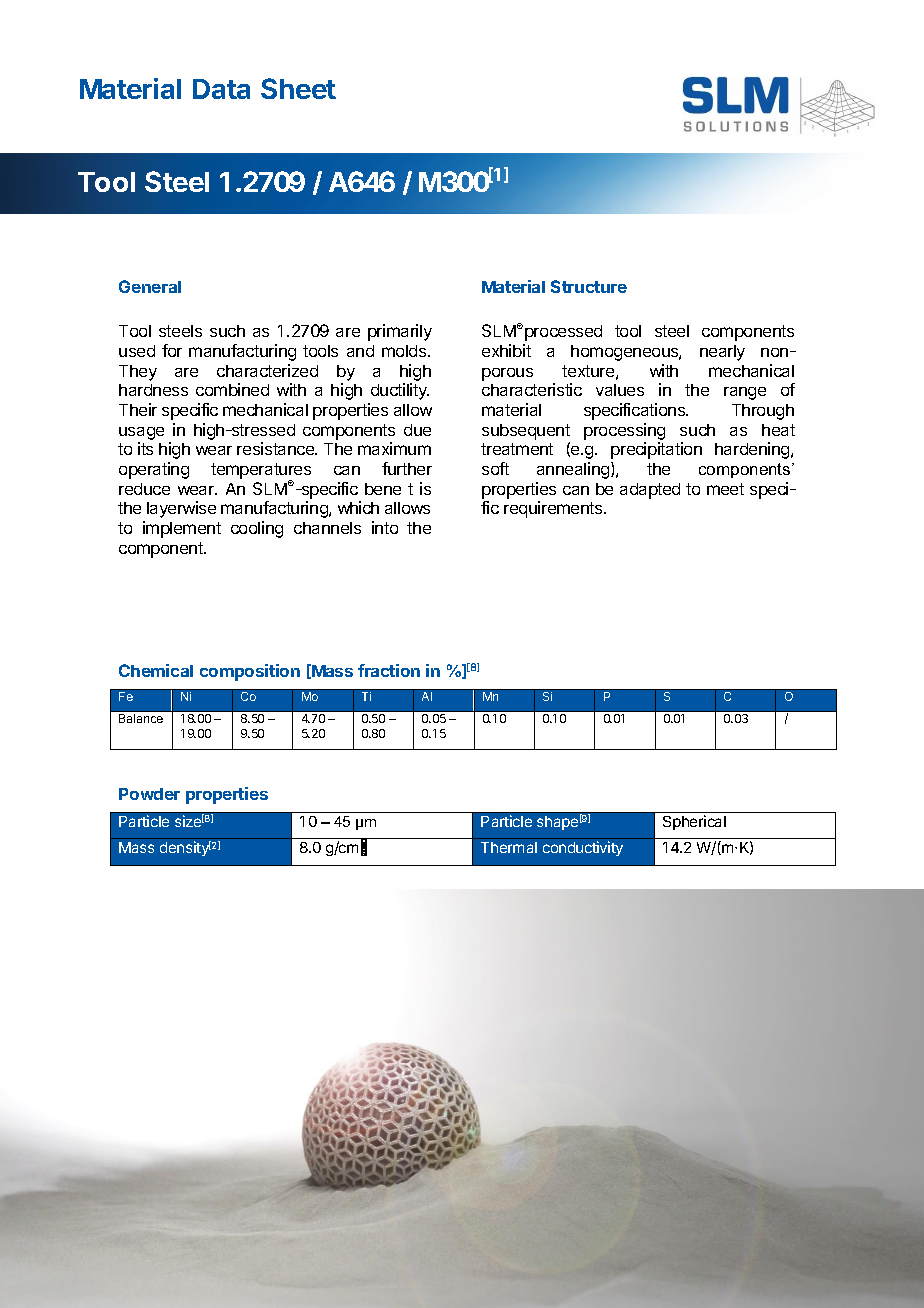 This page has height=1308, width=924. I want to click on primarily, so click(400, 332).
